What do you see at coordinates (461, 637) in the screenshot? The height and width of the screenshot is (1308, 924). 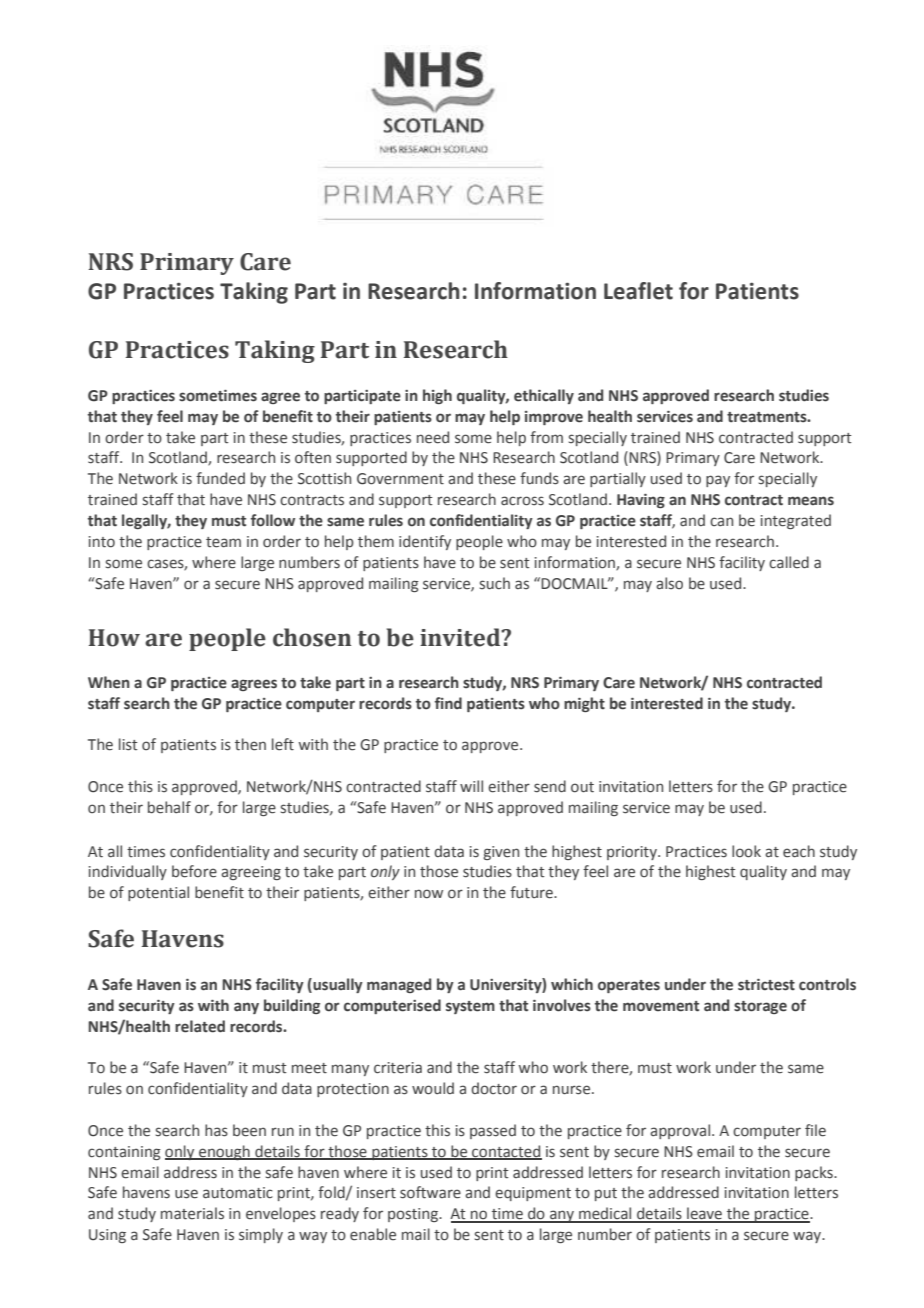 I see `invited` at bounding box center [461, 637].
